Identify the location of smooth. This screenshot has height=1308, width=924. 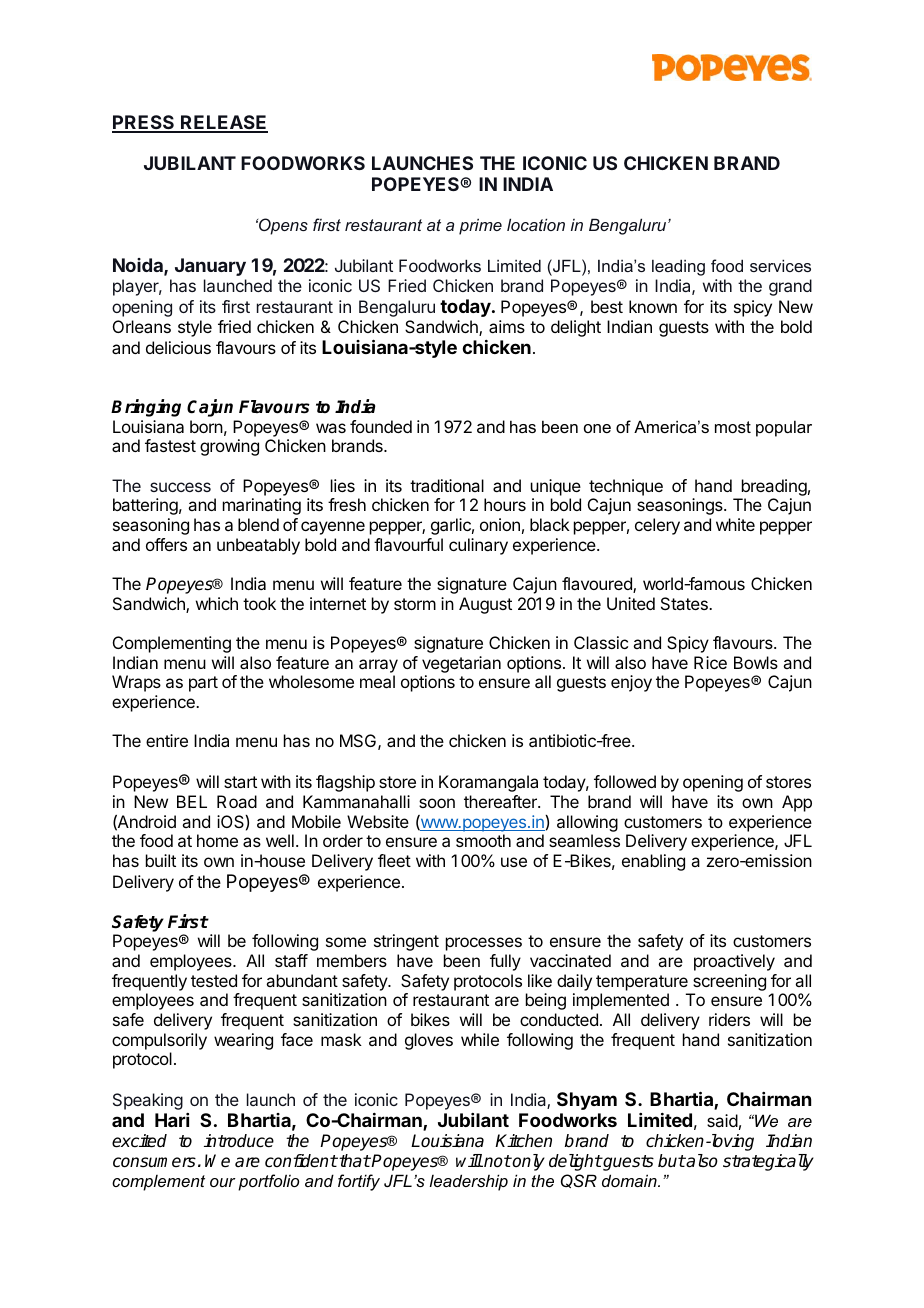
(483, 840).
